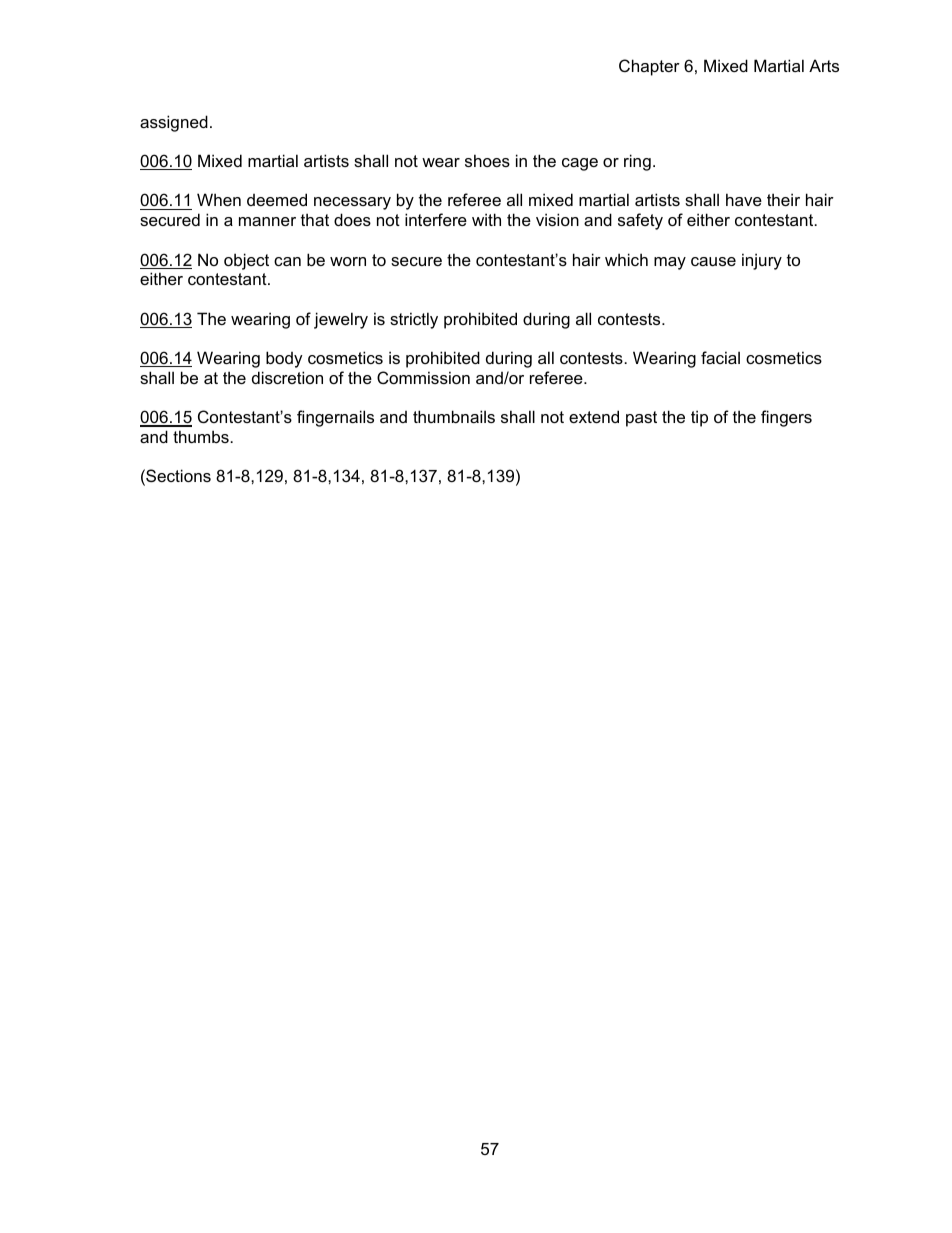 The width and height of the screenshot is (952, 1233). Describe the element at coordinates (202, 436) in the screenshot. I see `thumbs` at that location.
